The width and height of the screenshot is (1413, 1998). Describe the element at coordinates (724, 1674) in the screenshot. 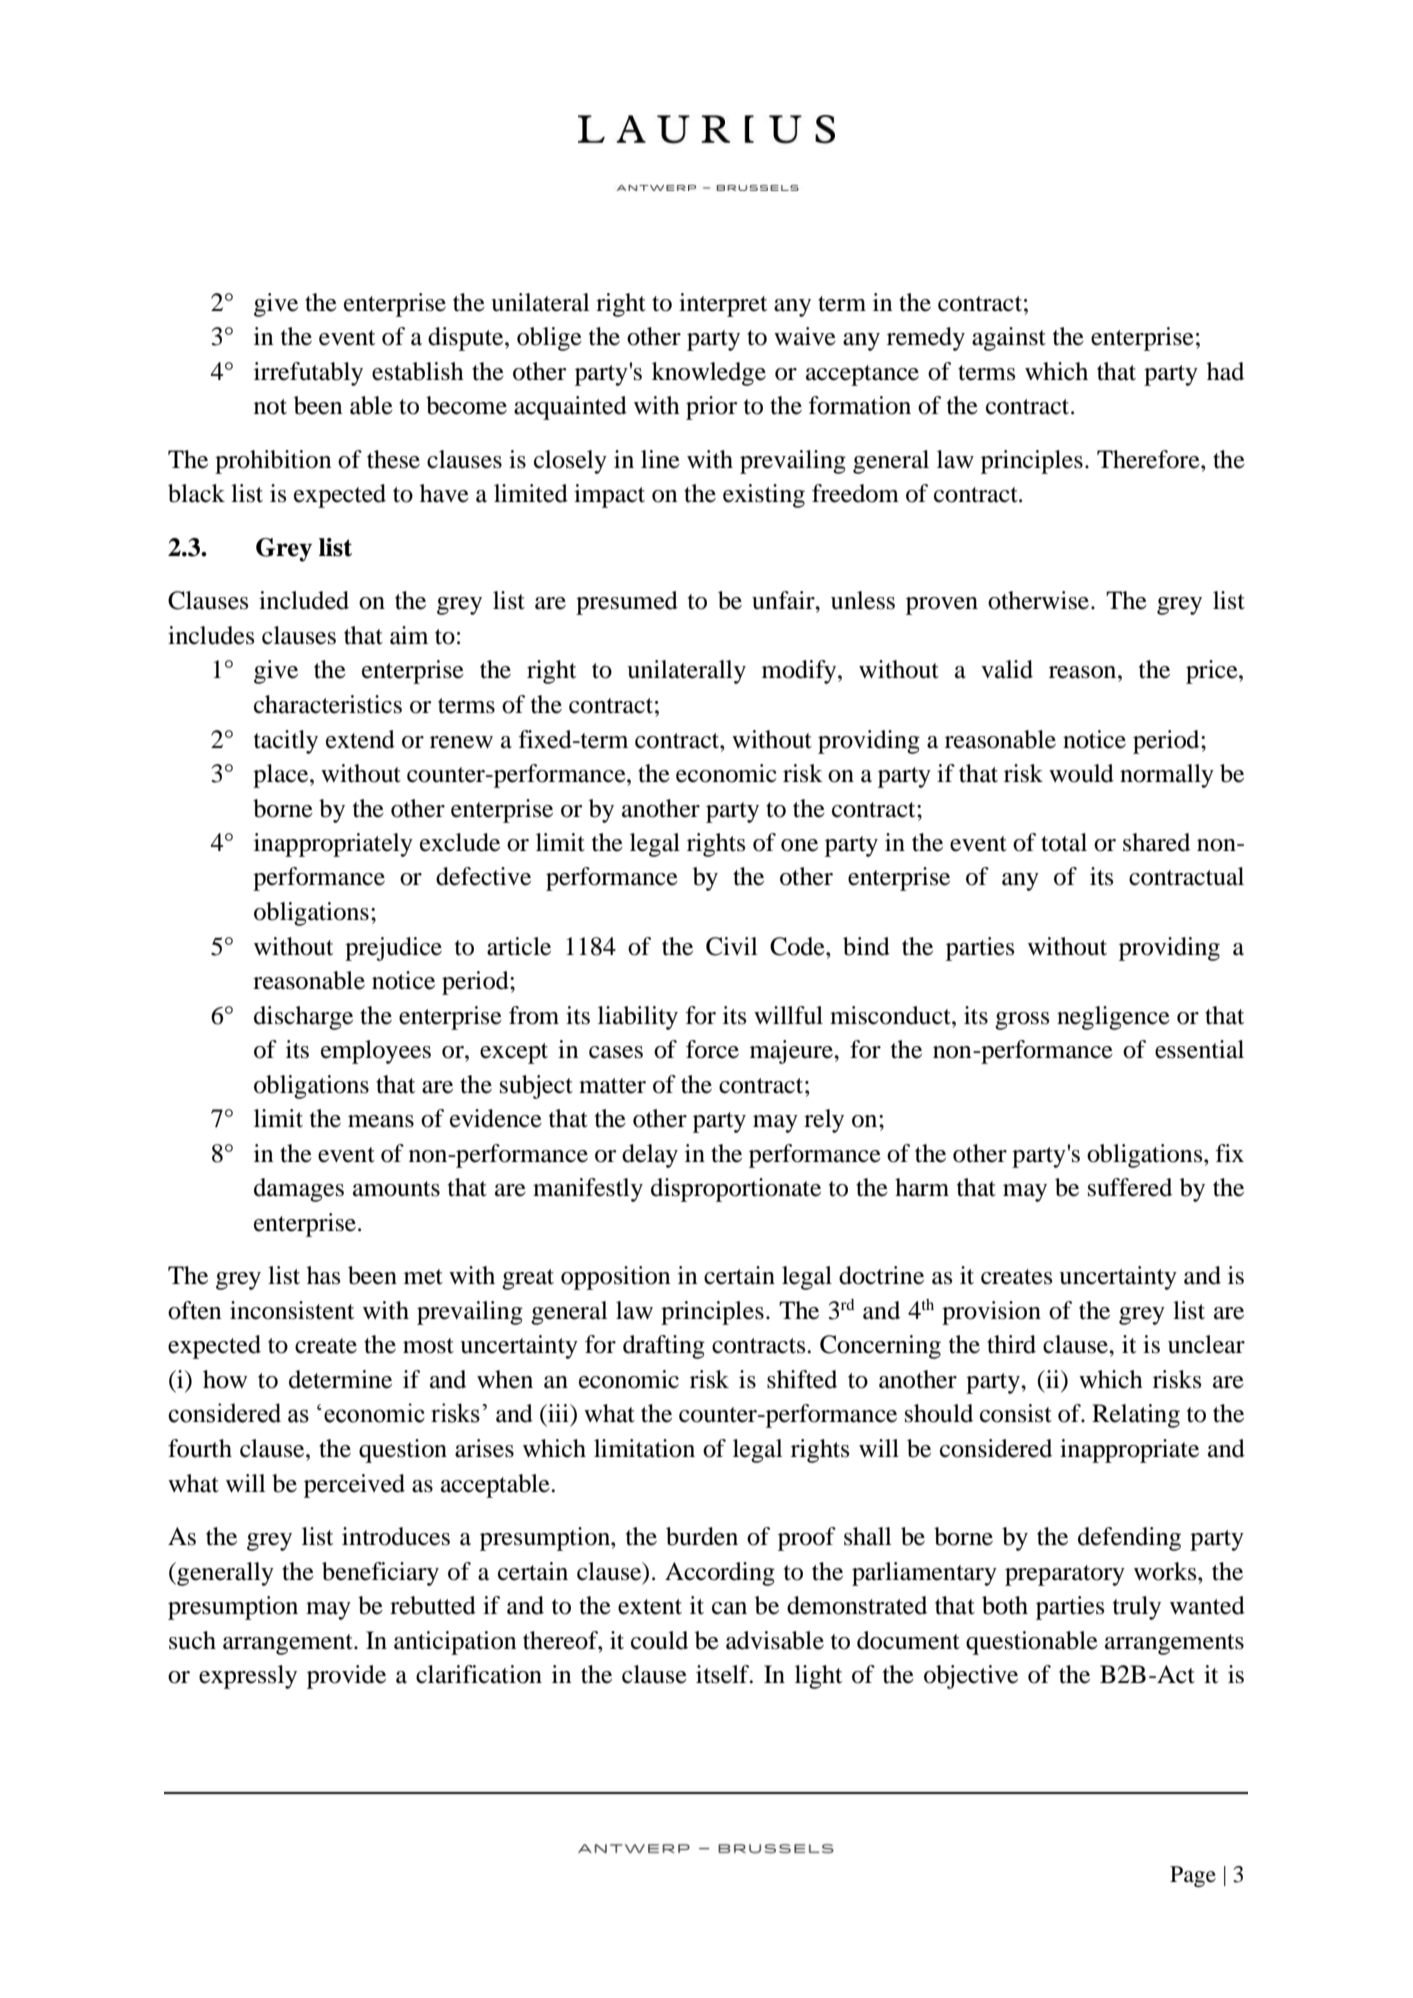

I see `itself` at that location.
